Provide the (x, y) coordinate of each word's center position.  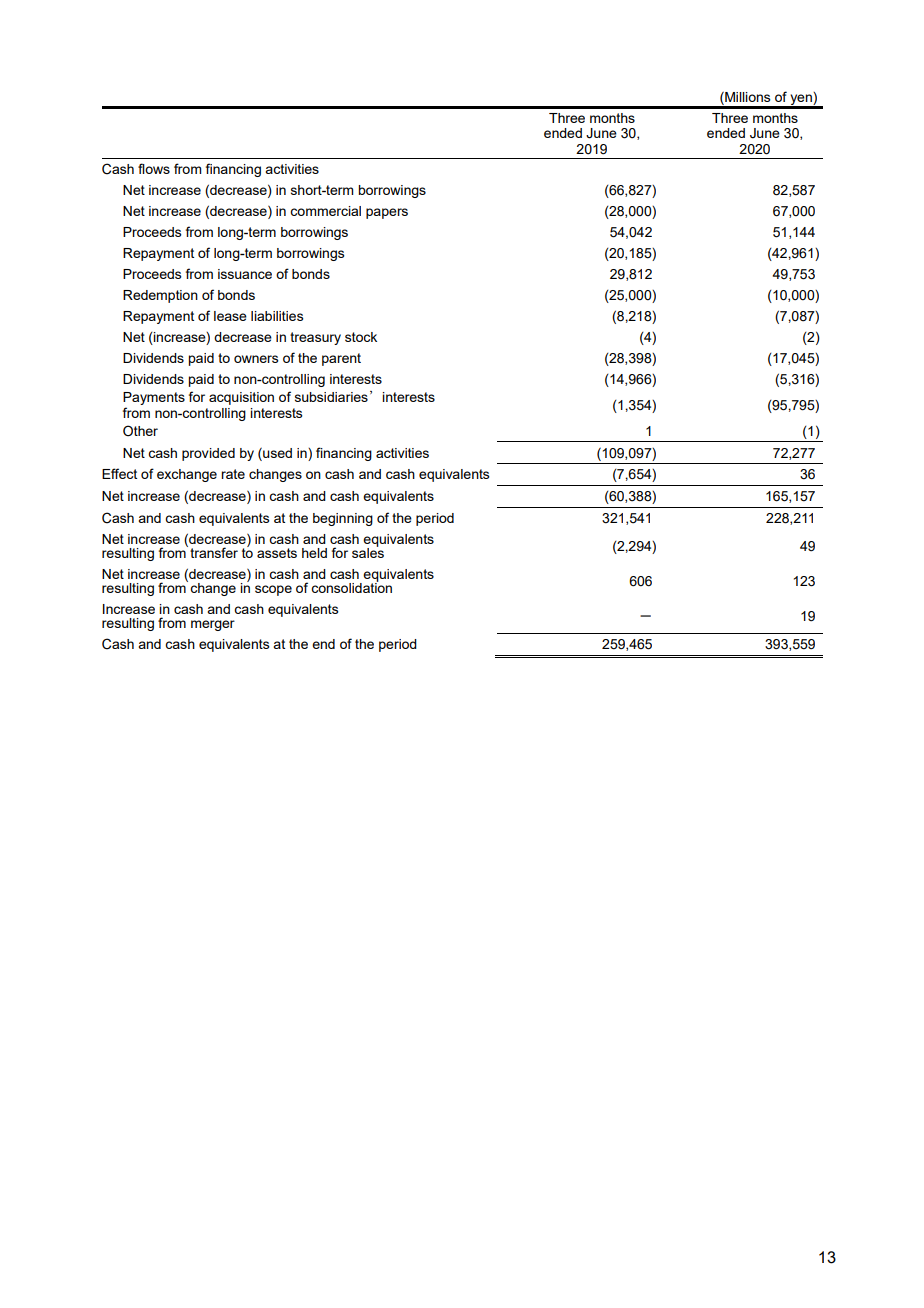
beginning (343, 519)
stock (361, 337)
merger (213, 625)
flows (154, 168)
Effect (119, 473)
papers (387, 213)
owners (256, 359)
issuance (245, 274)
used (276, 452)
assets (277, 553)
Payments (154, 398)
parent (341, 359)
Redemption (160, 296)
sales (368, 551)
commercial (325, 211)
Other (140, 431)
